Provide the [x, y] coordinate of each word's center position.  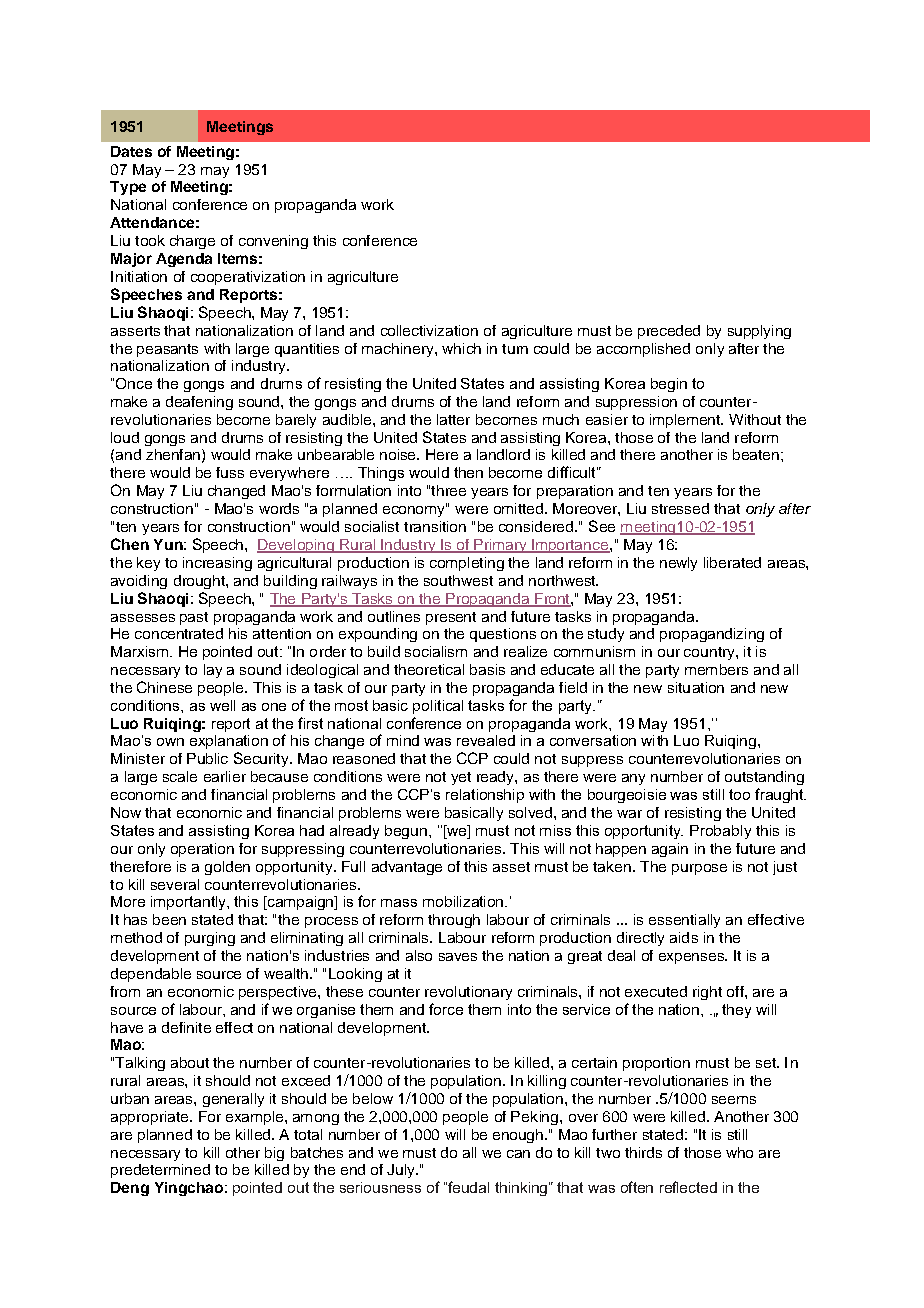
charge [192, 242]
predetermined [160, 1171]
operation [202, 850]
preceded [669, 332]
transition [435, 526]
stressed [680, 508]
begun [406, 832]
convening [273, 242]
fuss [230, 472]
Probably [720, 832]
